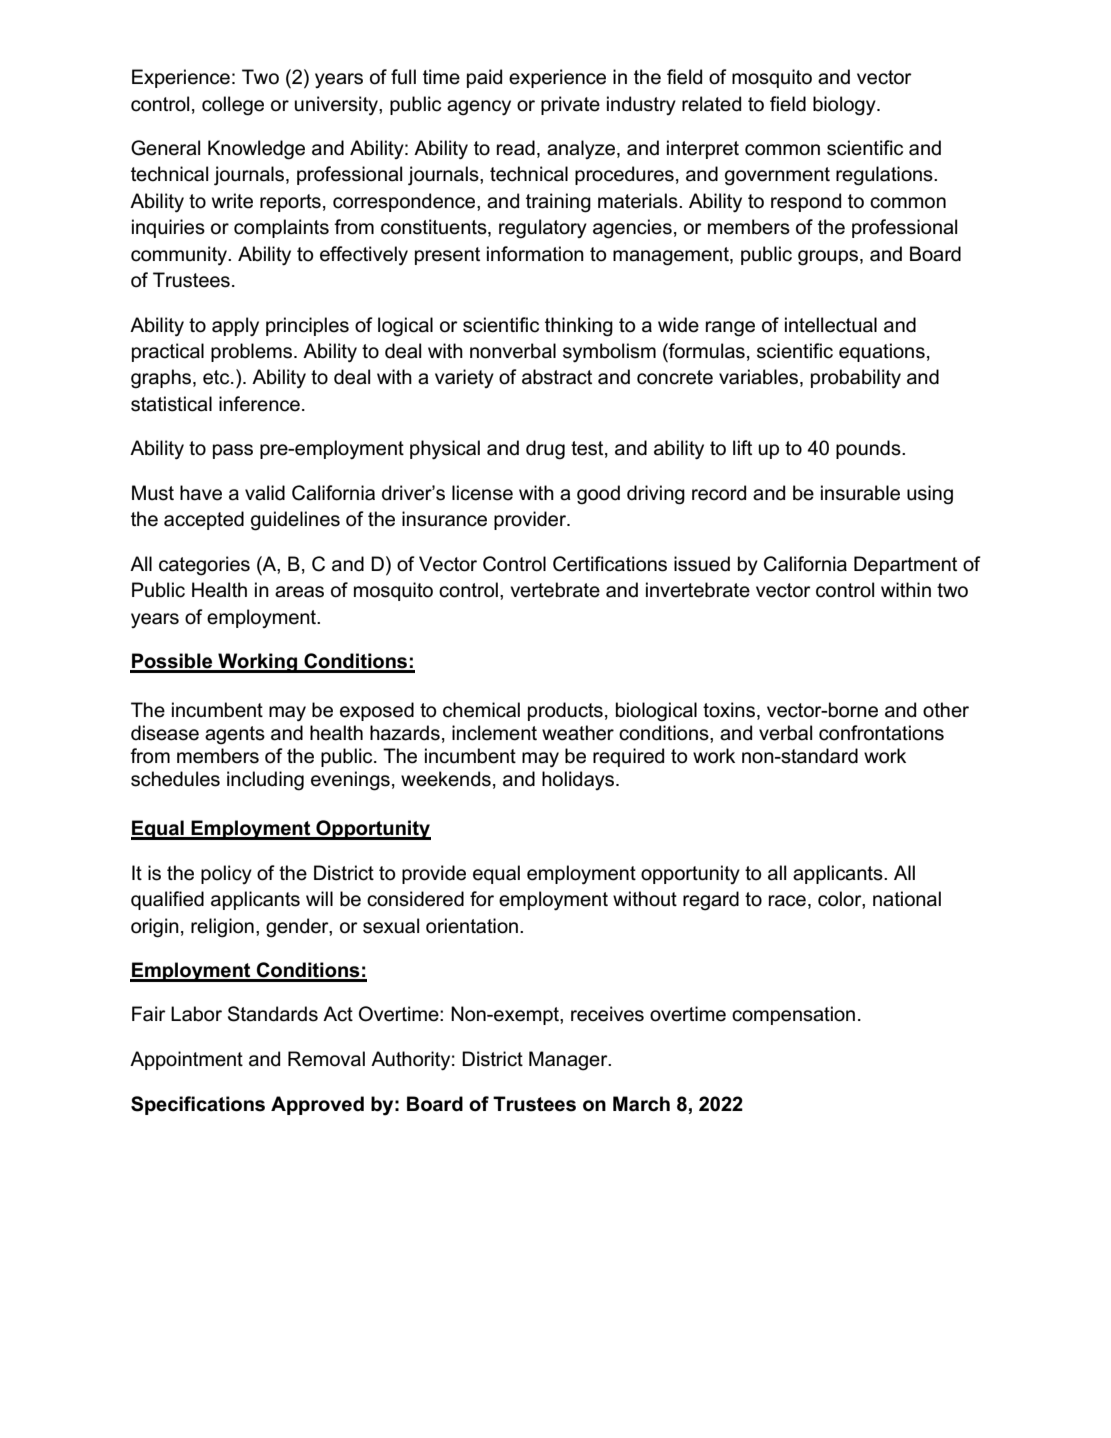 This document has height=1438, width=1111. Describe the element at coordinates (569, 1061) in the document. I see `Manager` at that location.
